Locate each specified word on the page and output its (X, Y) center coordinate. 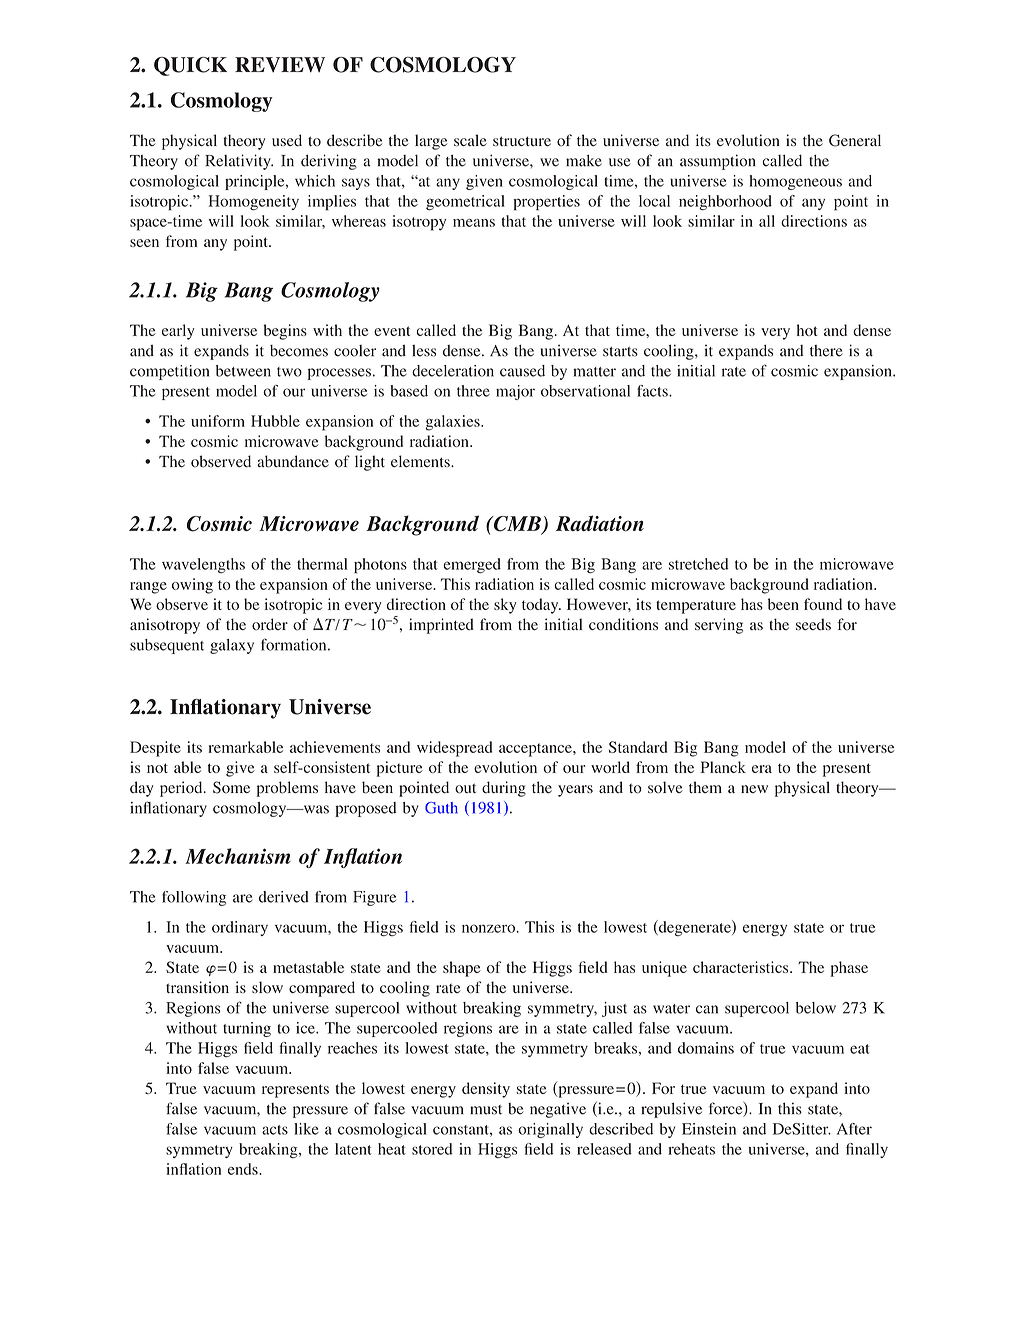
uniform (218, 421)
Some (231, 787)
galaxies (453, 423)
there (826, 351)
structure (522, 141)
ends (244, 1169)
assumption (718, 162)
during (504, 789)
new (754, 789)
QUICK (190, 66)
